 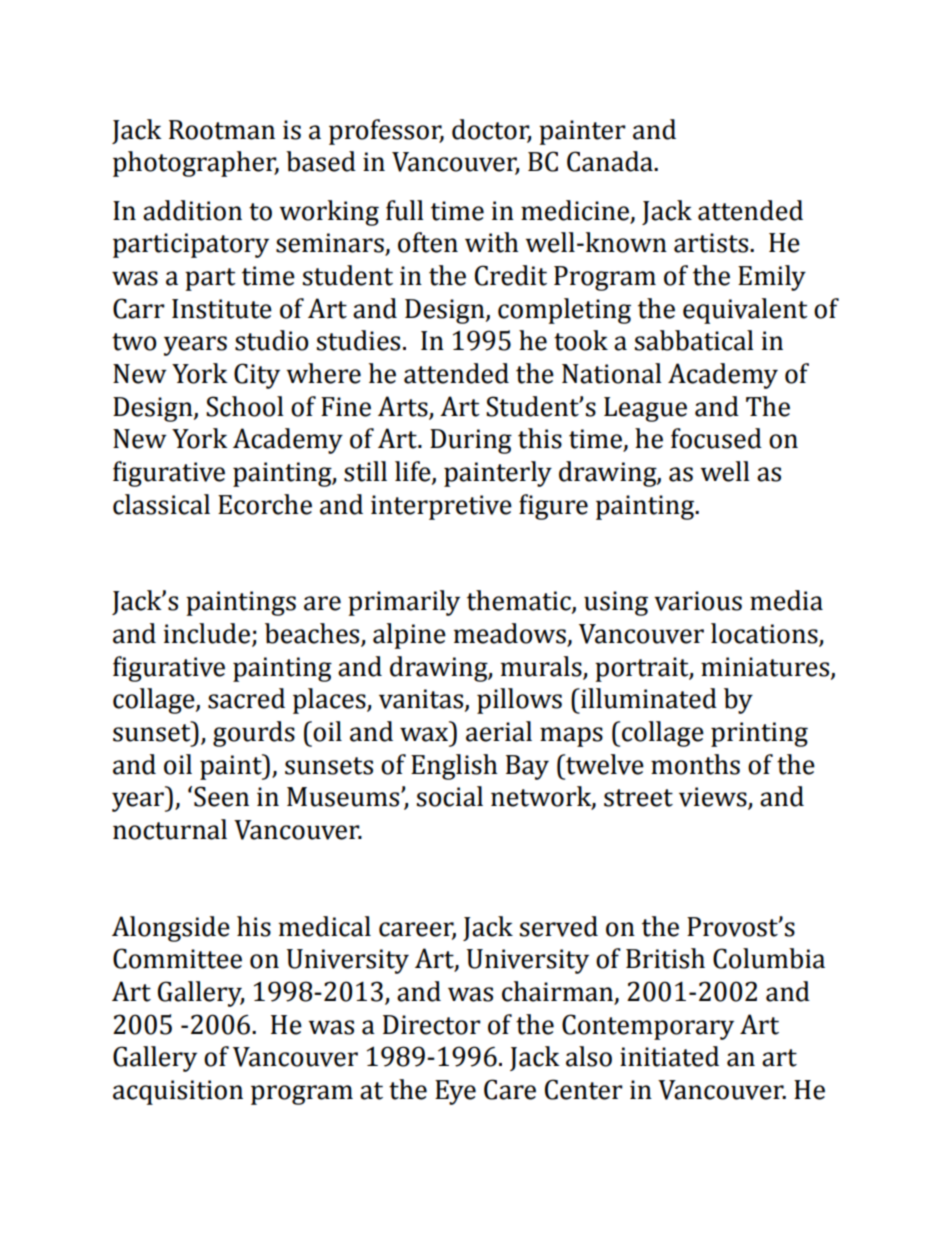 What do you see at coordinates (611, 161) in the image?
I see `Canada` at bounding box center [611, 161].
